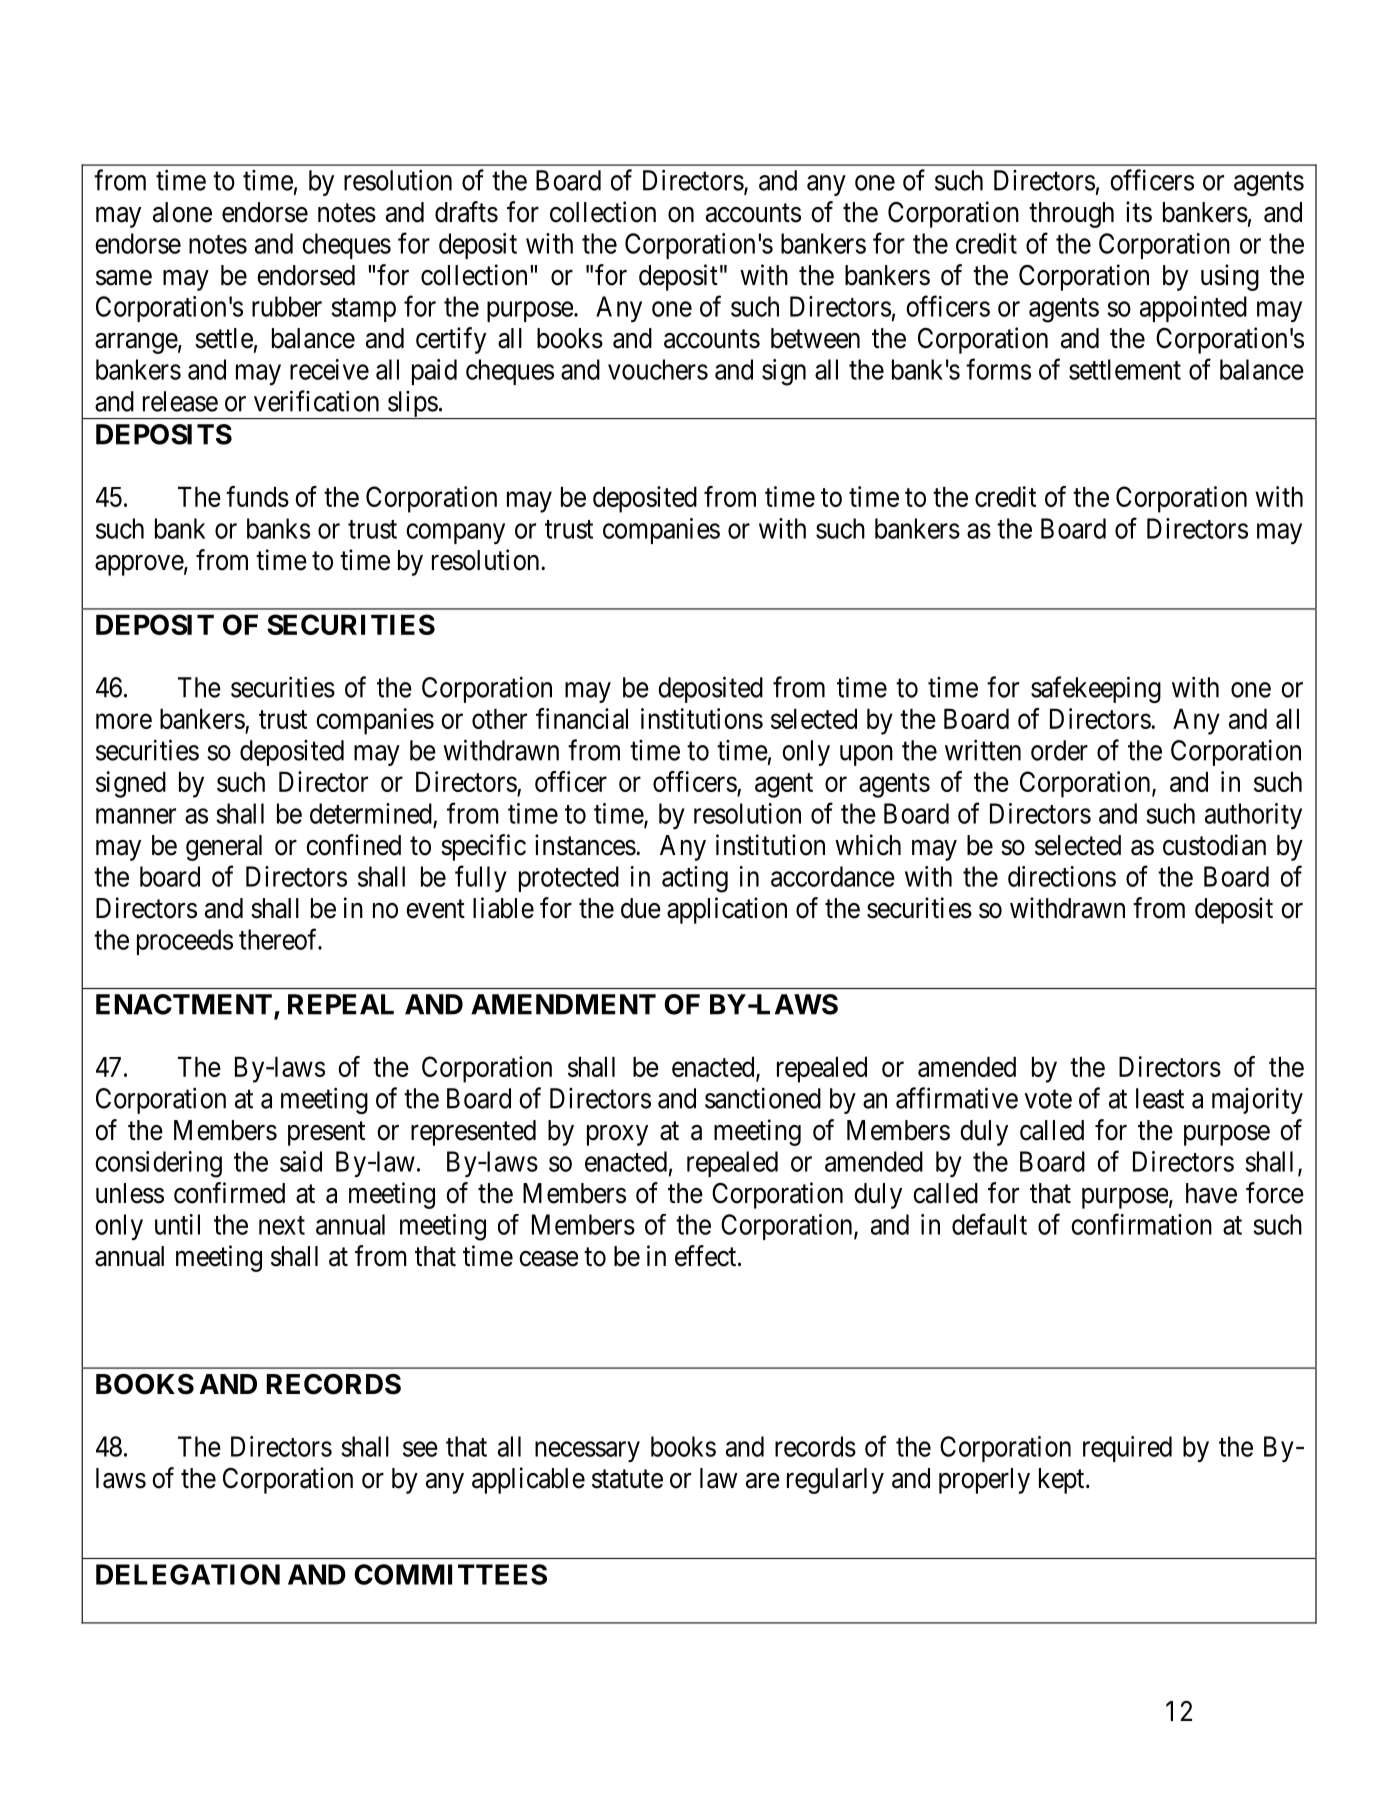 The image size is (1398, 1810). I want to click on least, so click(1160, 1098).
